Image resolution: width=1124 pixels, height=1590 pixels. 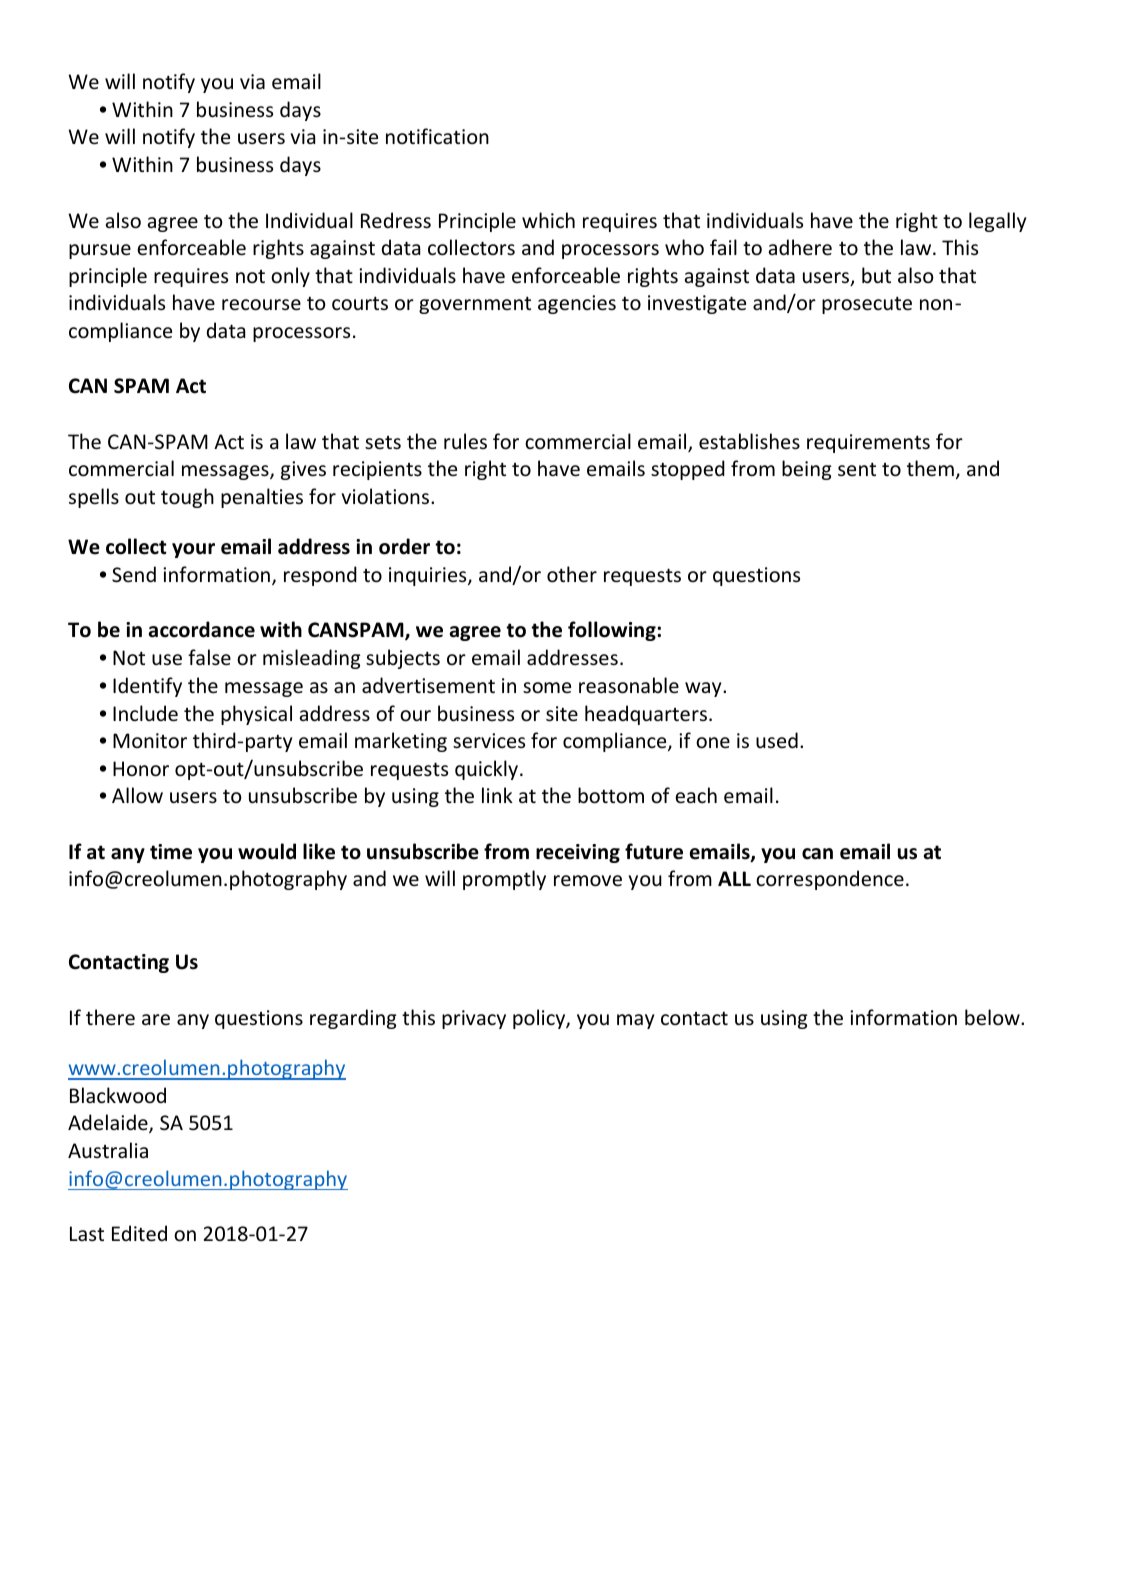 What do you see at coordinates (139, 1233) in the screenshot?
I see `Edited` at bounding box center [139, 1233].
